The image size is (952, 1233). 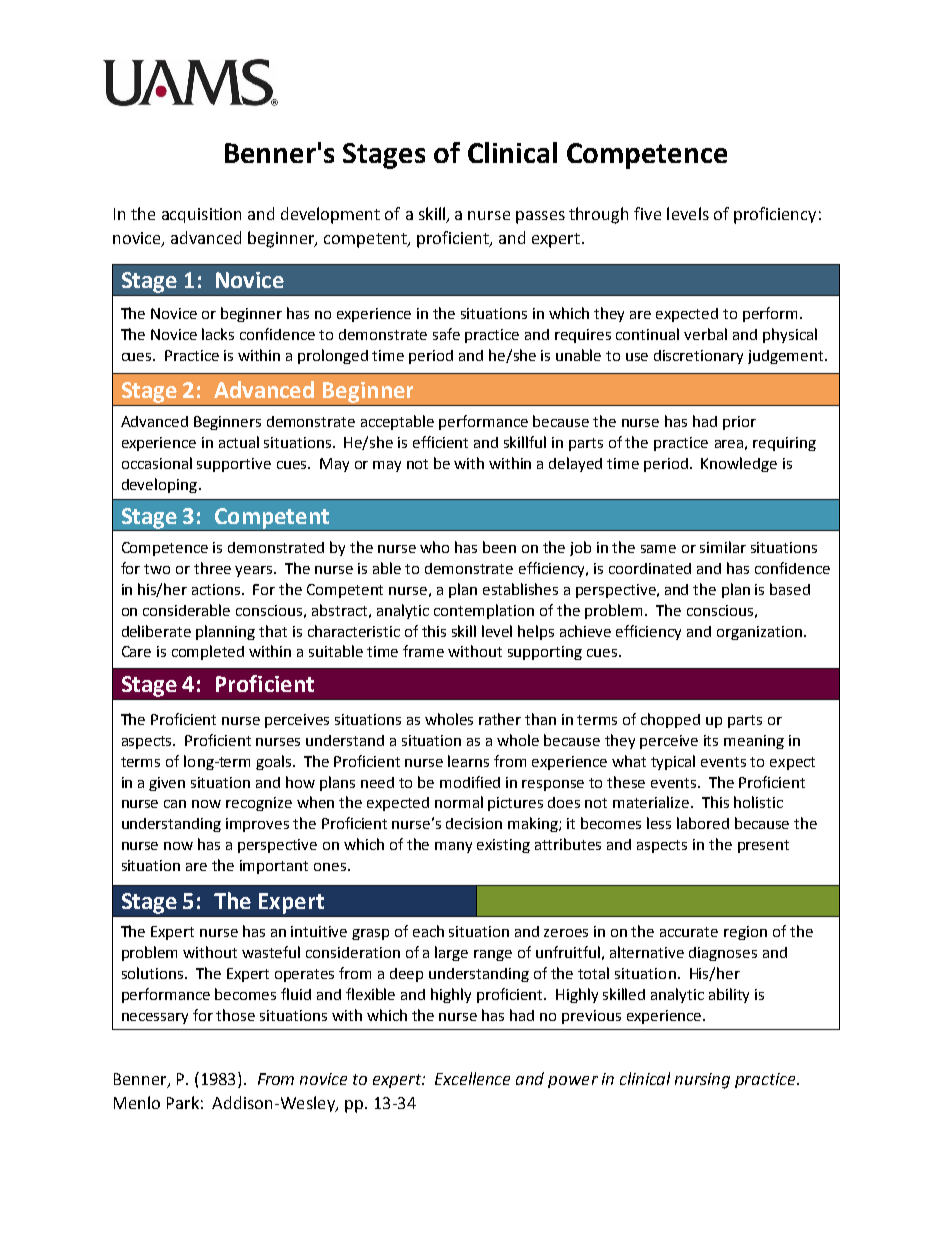 I want to click on proficiency, so click(x=775, y=215).
